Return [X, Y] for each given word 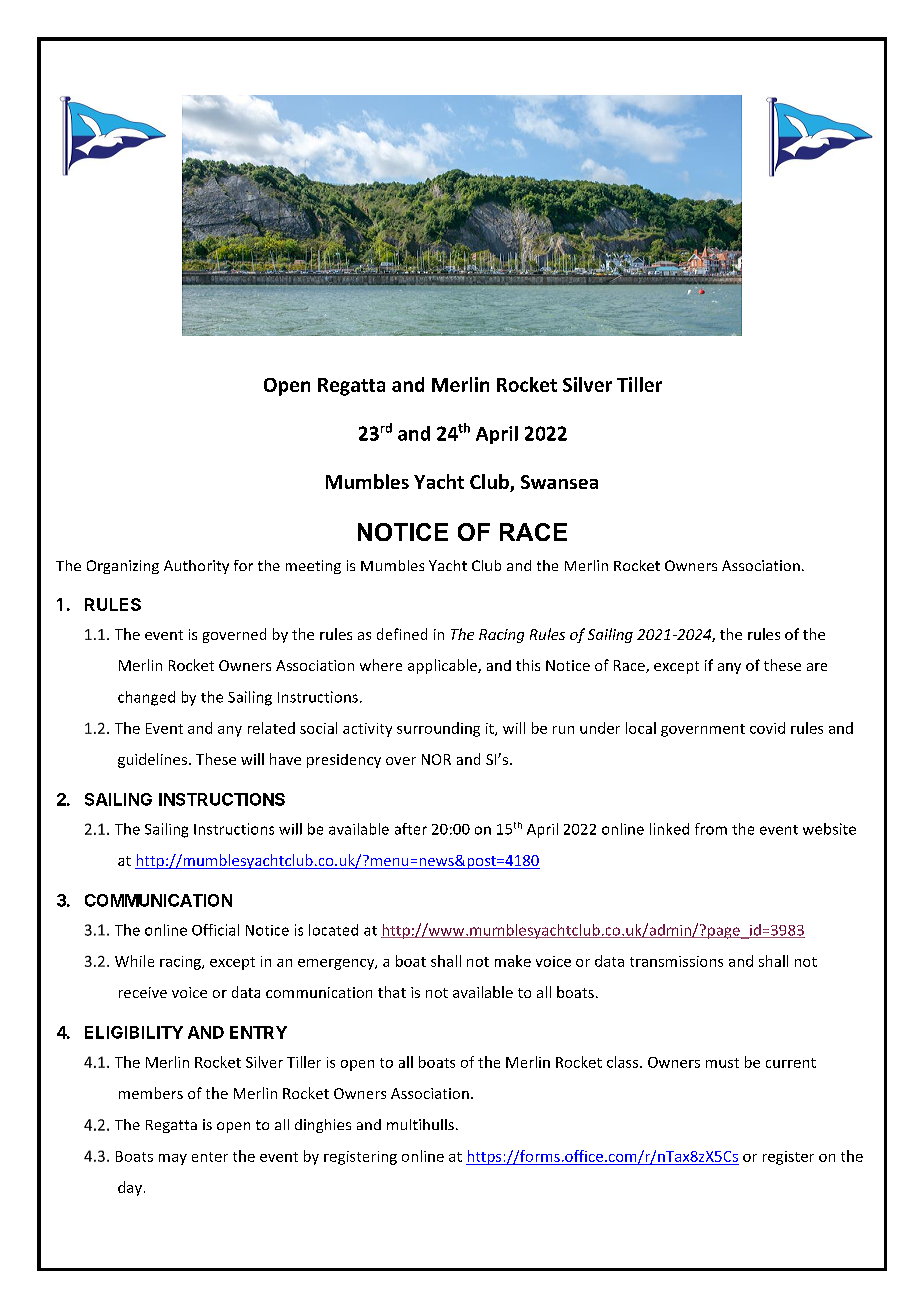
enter [210, 1157]
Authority [196, 567]
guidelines [154, 760]
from [711, 829]
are [817, 667]
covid [767, 728]
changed [146, 698]
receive [143, 992]
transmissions [676, 961]
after [411, 829]
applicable [443, 666]
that [392, 992]
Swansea [559, 482]
